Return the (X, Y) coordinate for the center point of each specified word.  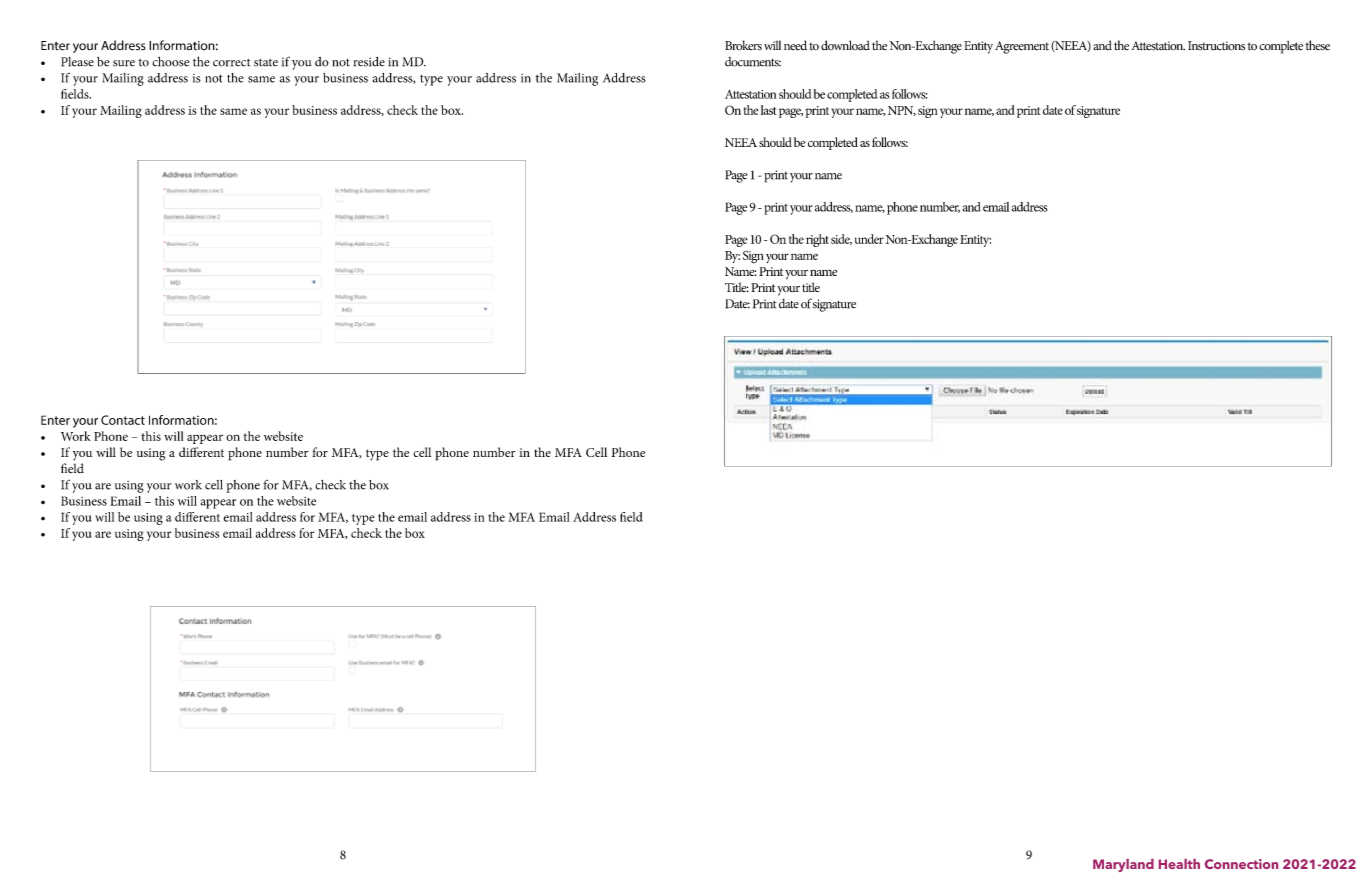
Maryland (1123, 865)
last (769, 110)
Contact (123, 420)
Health (1179, 864)
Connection (1241, 864)
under (869, 239)
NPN (902, 111)
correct (232, 63)
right (817, 240)
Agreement (1022, 47)
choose (170, 61)
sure (124, 63)
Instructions (1216, 46)
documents (753, 62)
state (266, 63)
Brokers (743, 45)
